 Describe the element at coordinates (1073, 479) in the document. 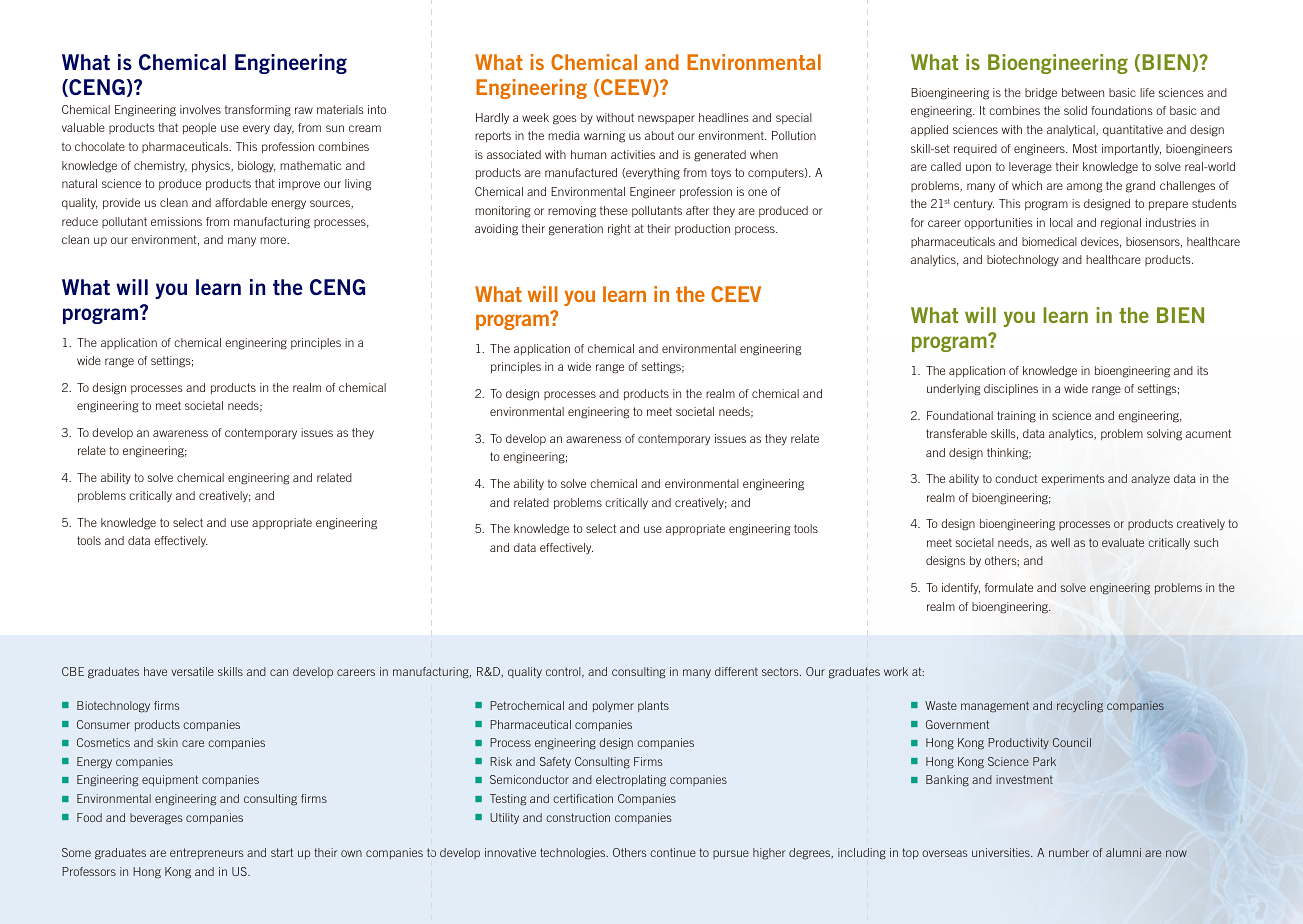

I see `experiments` at that location.
